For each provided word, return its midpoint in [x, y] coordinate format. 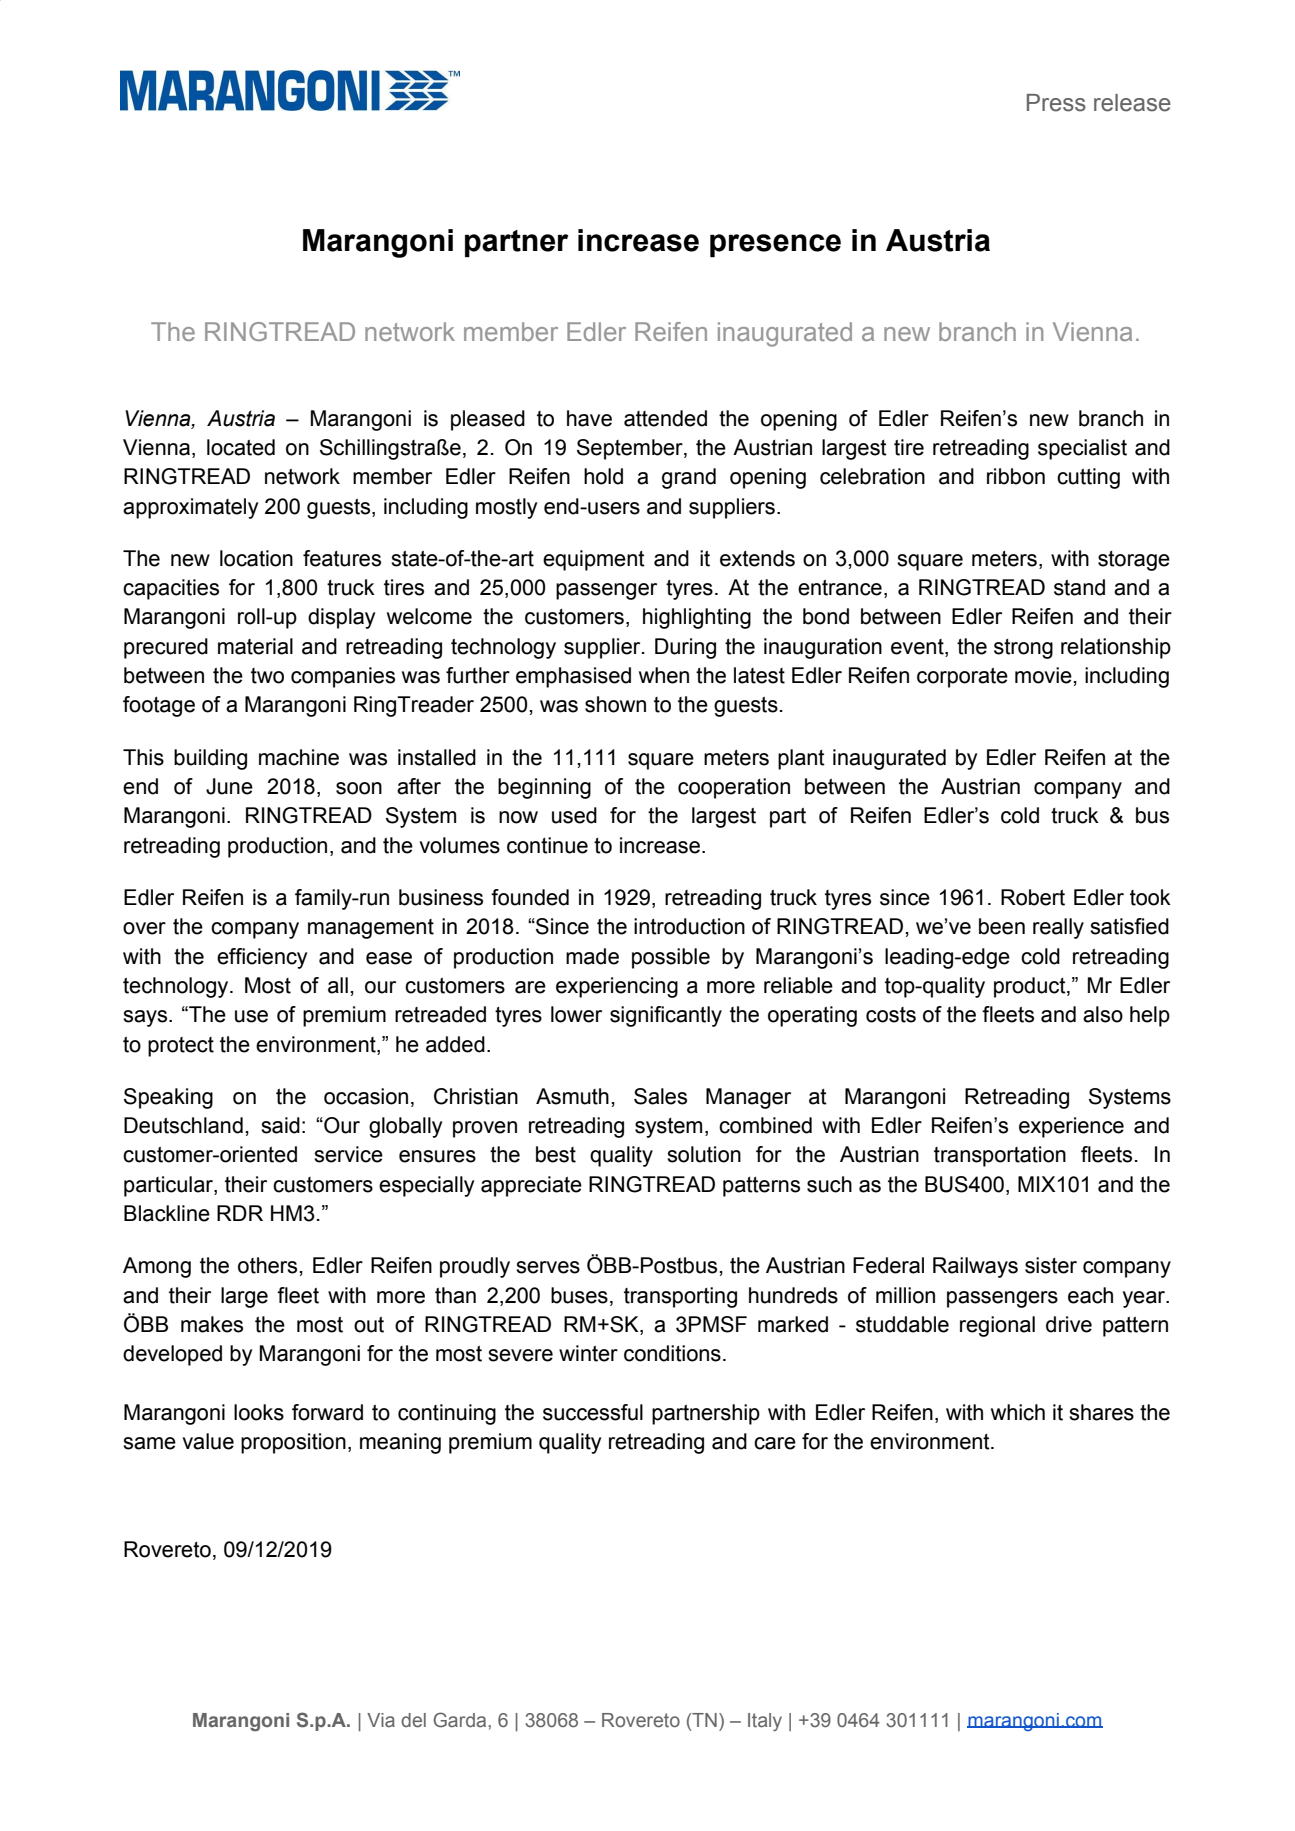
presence [775, 246]
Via [381, 1720]
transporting [680, 1297]
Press [1056, 103]
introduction [689, 926]
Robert [1033, 897]
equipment [594, 560]
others [267, 1265]
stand [1079, 587]
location [256, 558]
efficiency [262, 958]
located [241, 447]
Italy [765, 1722]
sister [1051, 1265]
